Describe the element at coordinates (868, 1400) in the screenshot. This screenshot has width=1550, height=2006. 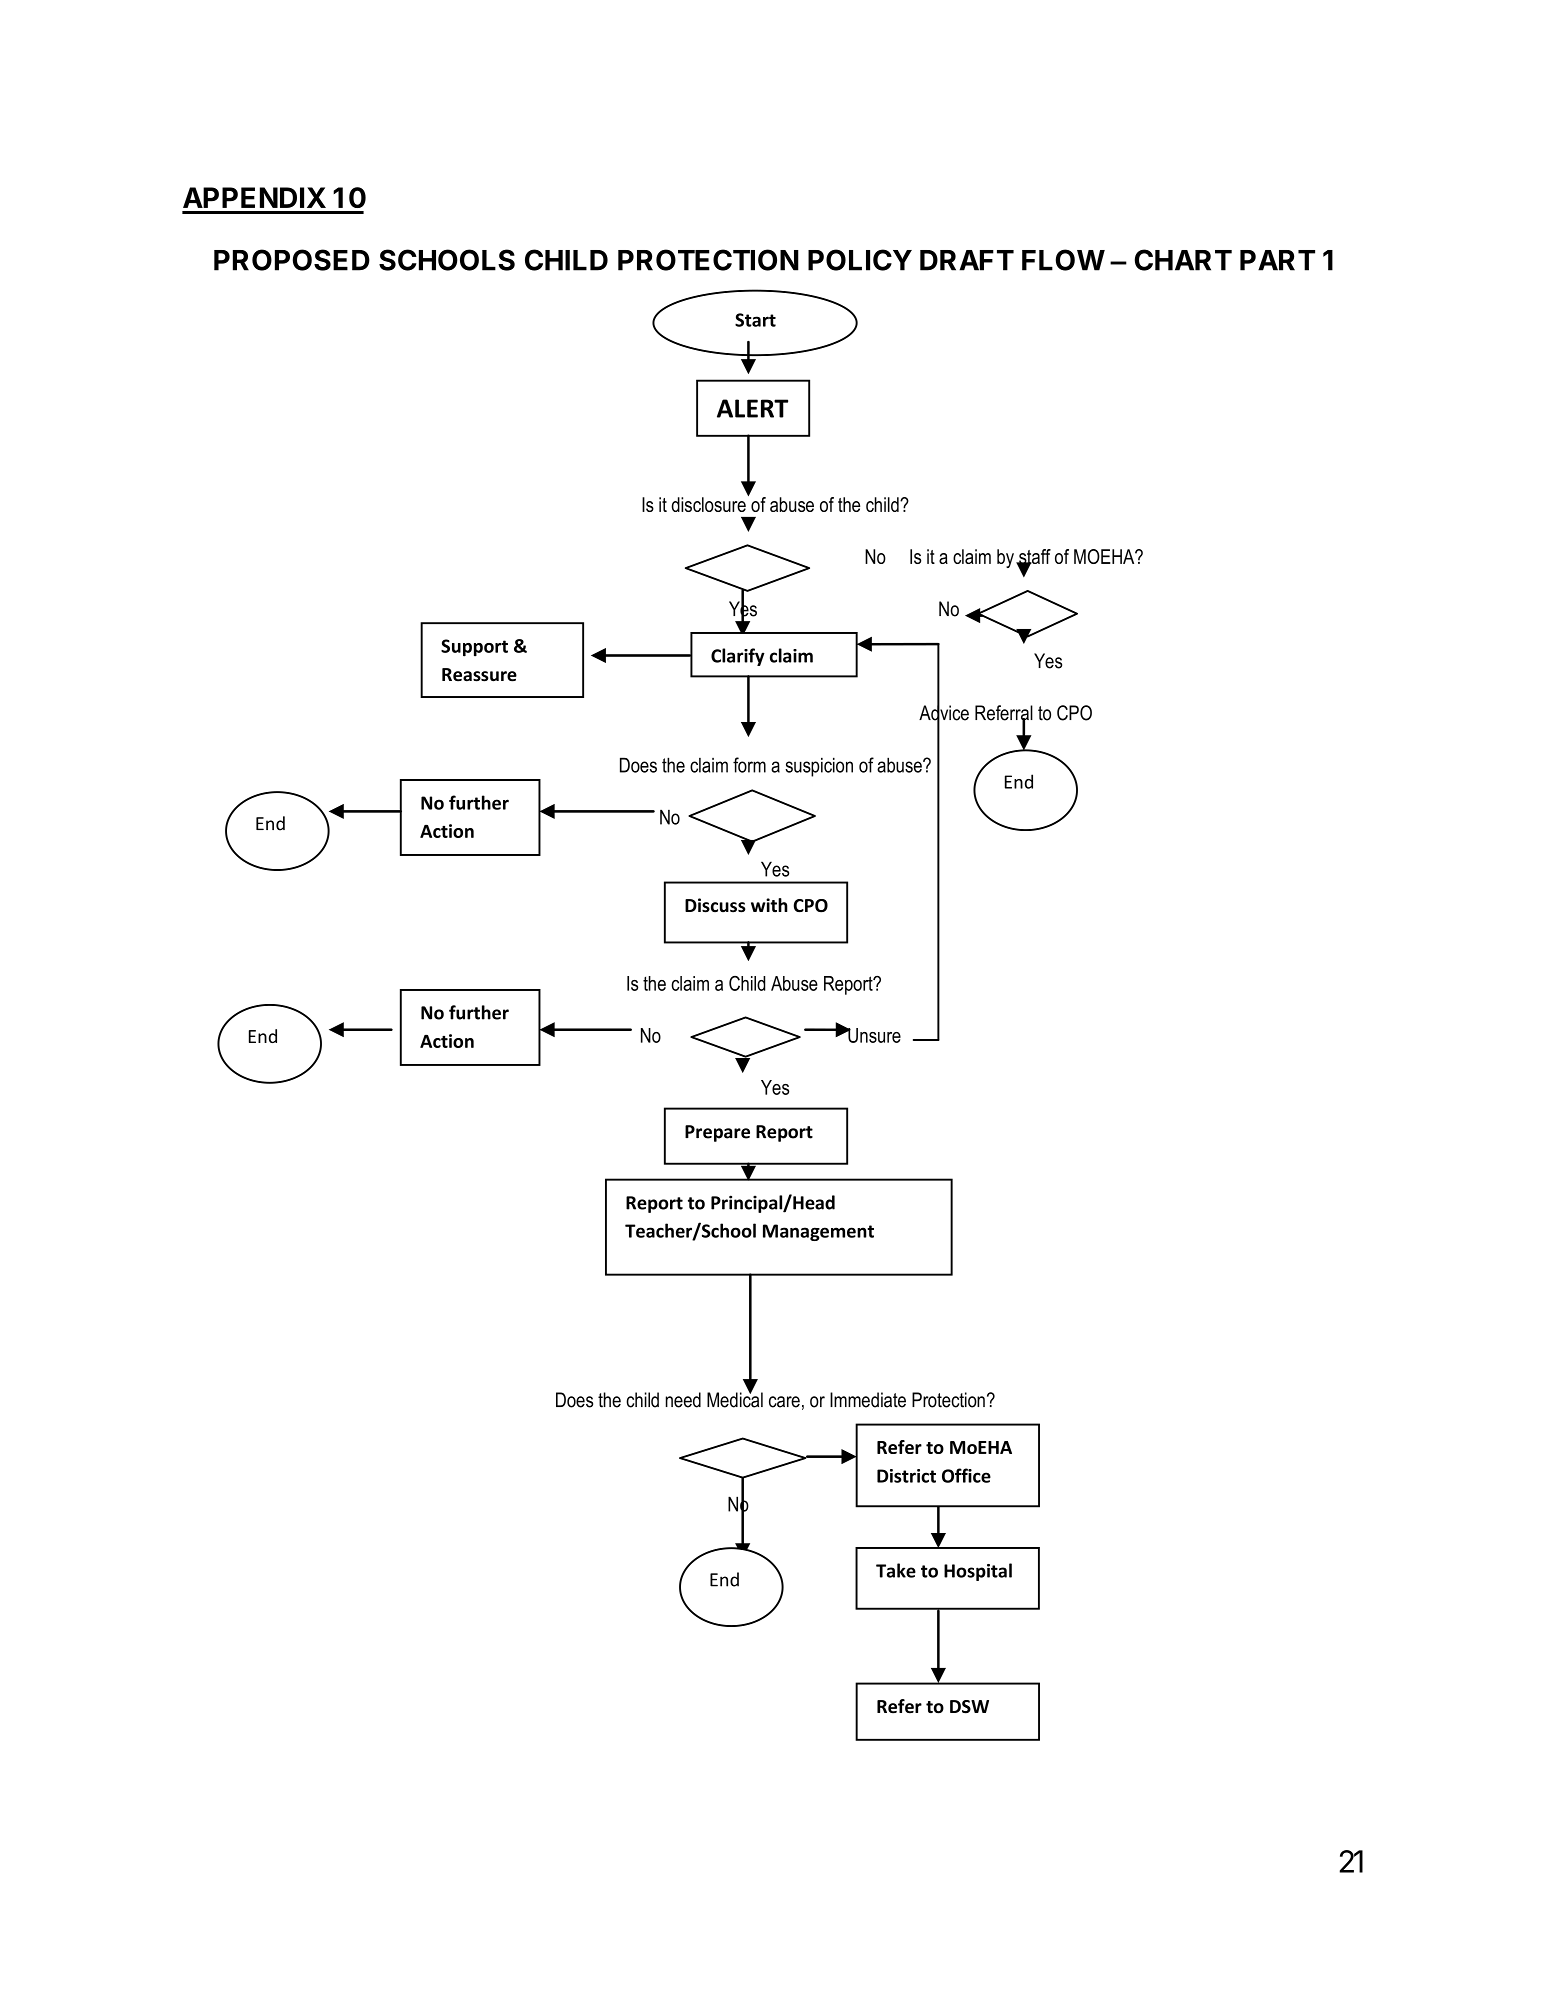
I see `Immediate` at that location.
